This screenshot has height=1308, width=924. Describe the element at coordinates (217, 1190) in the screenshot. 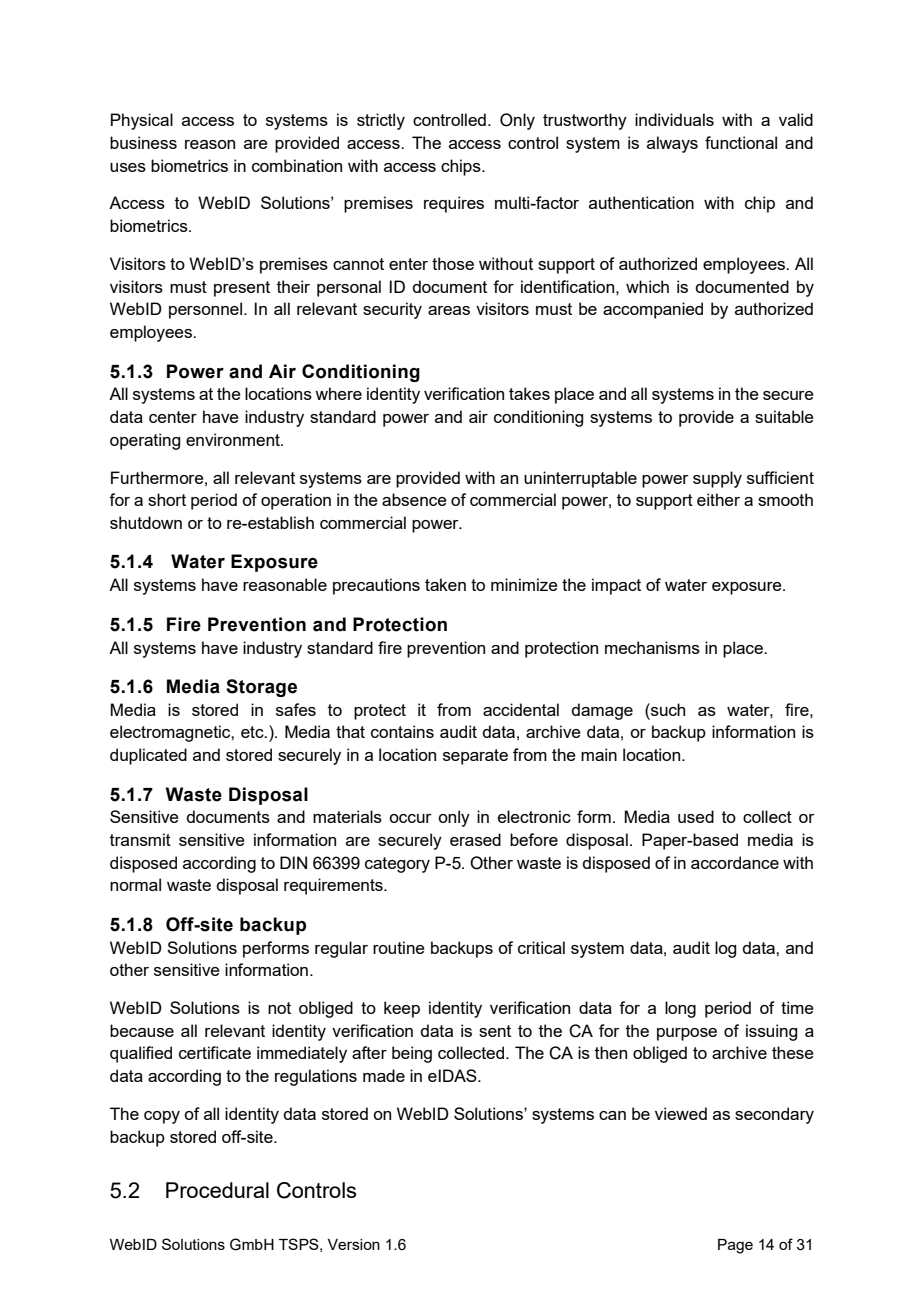

I see `Procedural` at that location.
